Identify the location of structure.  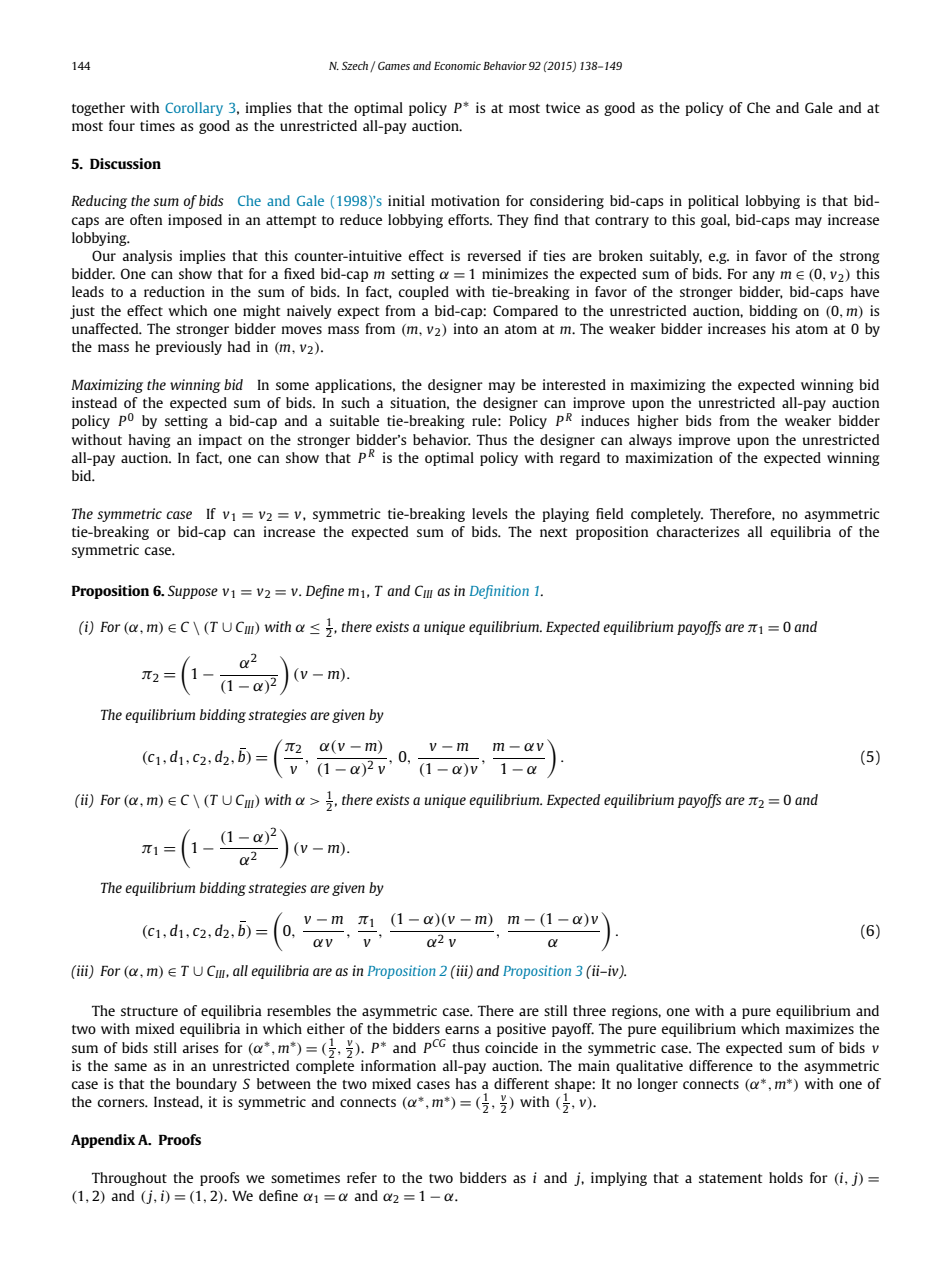
(149, 1011).
